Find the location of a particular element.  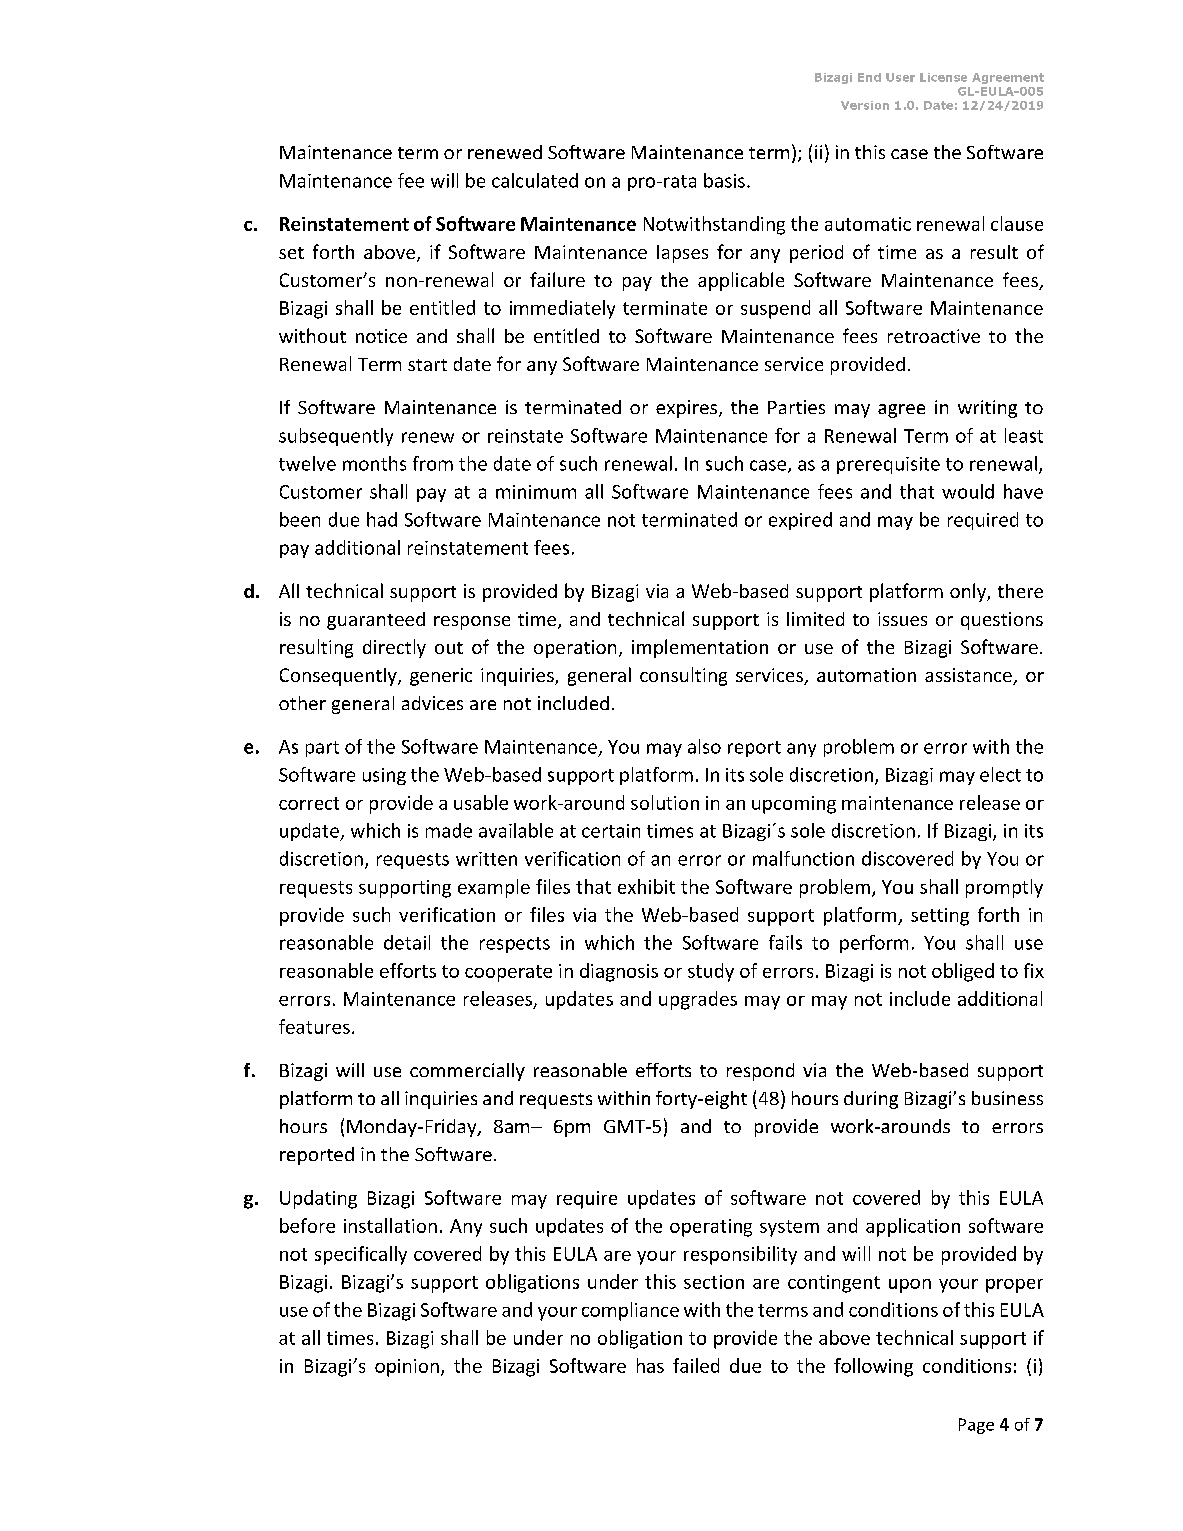

opinion is located at coordinates (407, 1368).
